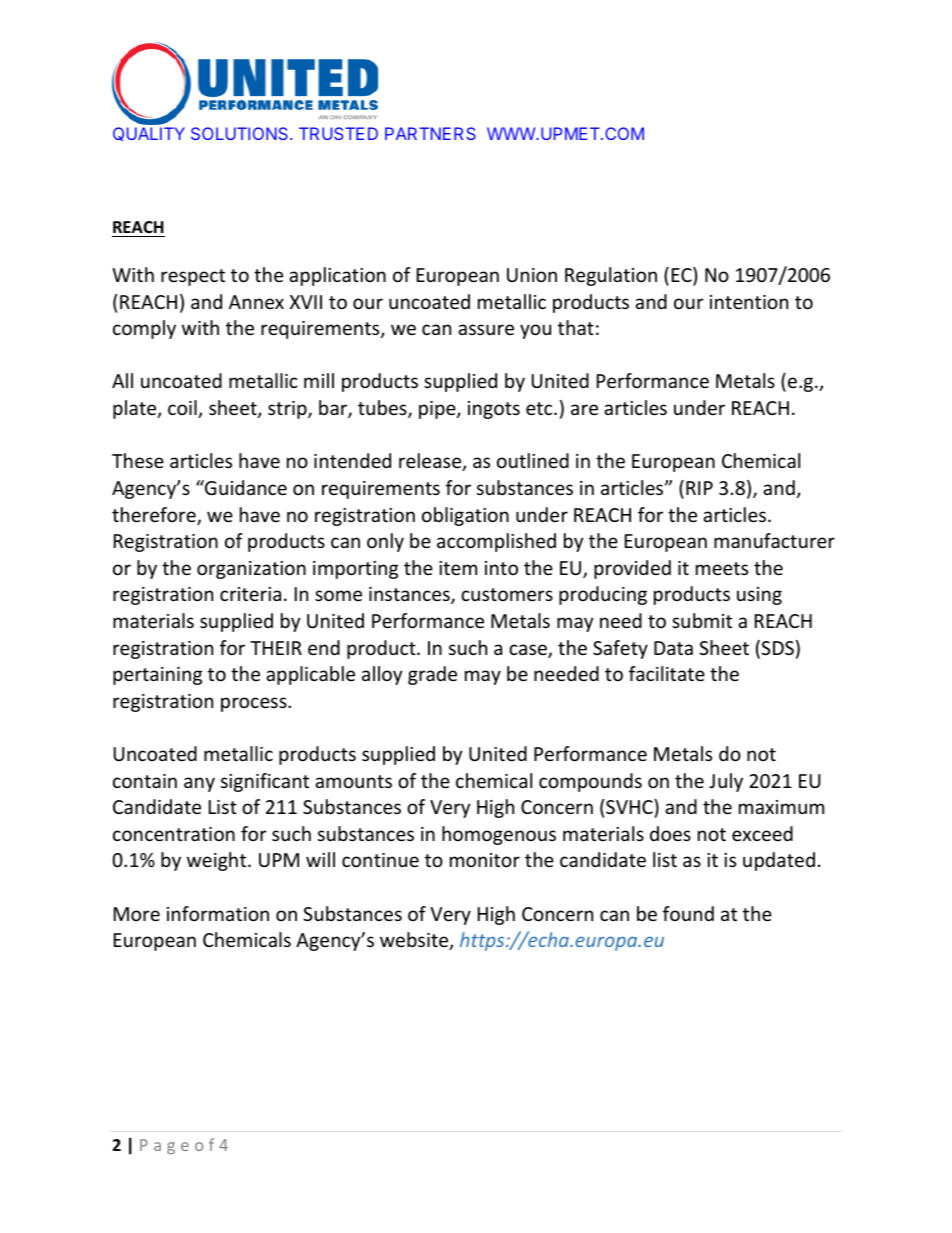 The image size is (952, 1233). Describe the element at coordinates (465, 516) in the screenshot. I see `obligation` at that location.
